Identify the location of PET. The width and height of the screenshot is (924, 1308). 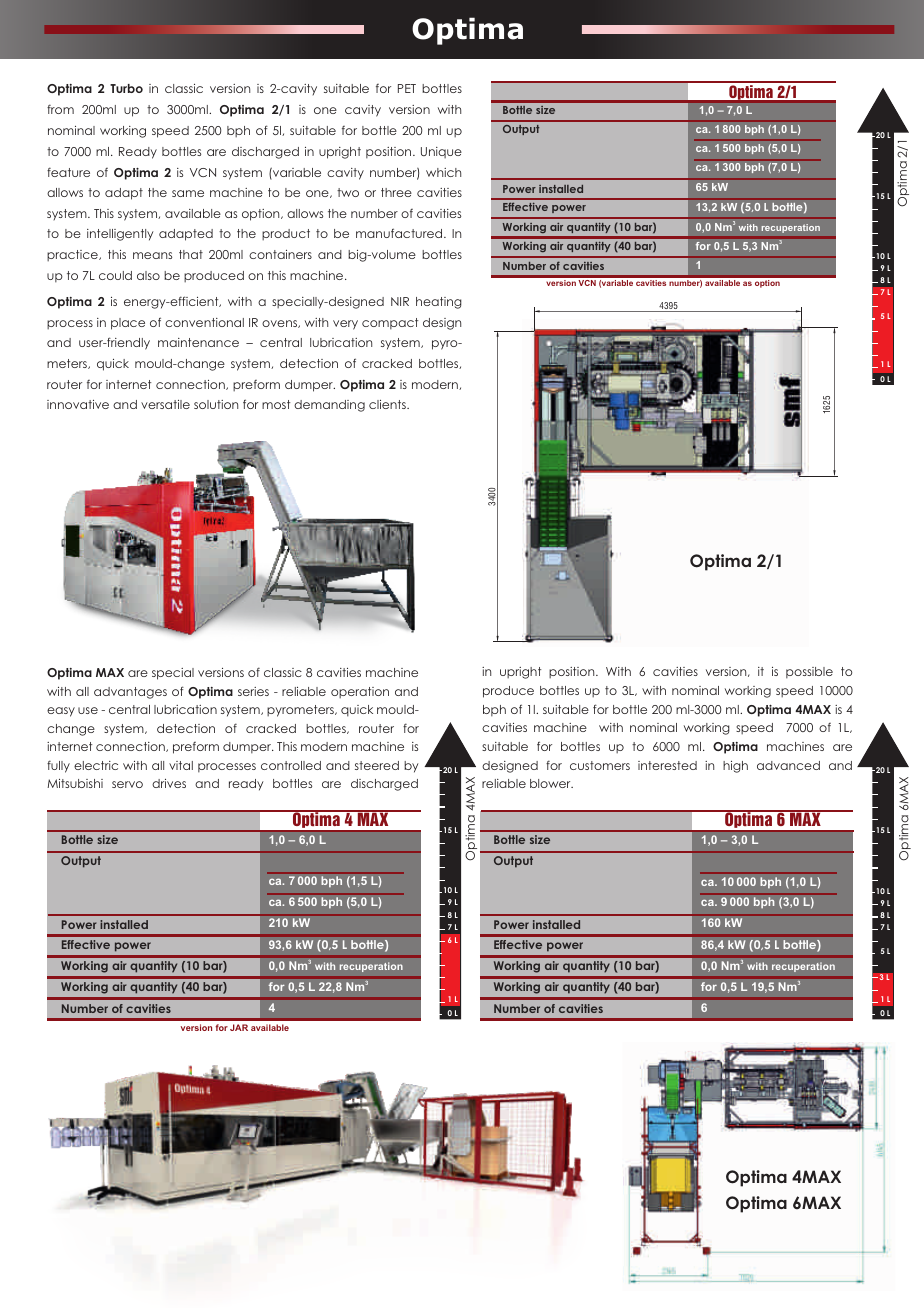
(407, 88).
